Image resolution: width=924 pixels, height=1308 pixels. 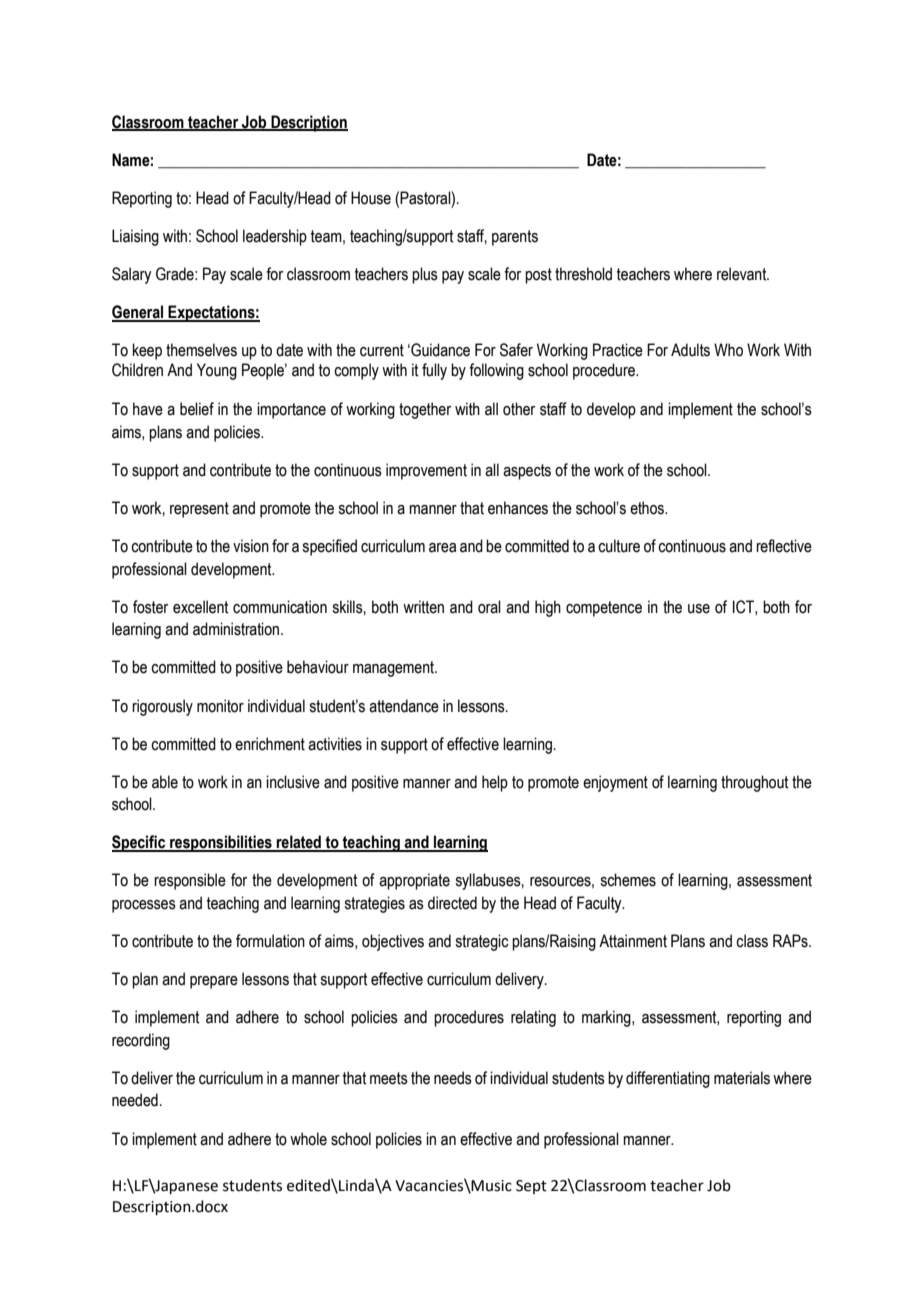 What do you see at coordinates (199, 510) in the screenshot?
I see `represent` at bounding box center [199, 510].
